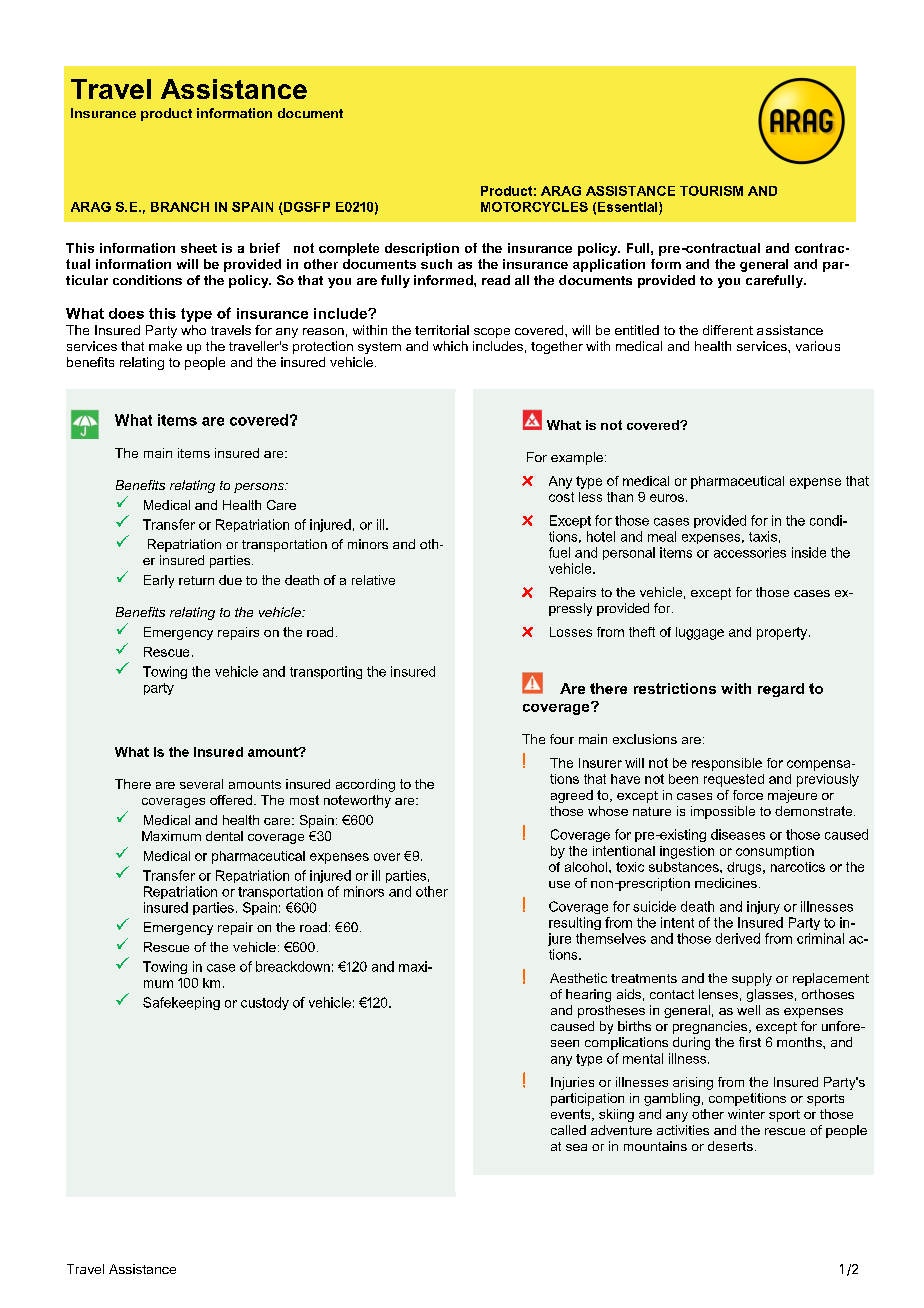 This page has width=924, height=1308. Describe the element at coordinates (746, 1114) in the page. I see `winter` at that location.
